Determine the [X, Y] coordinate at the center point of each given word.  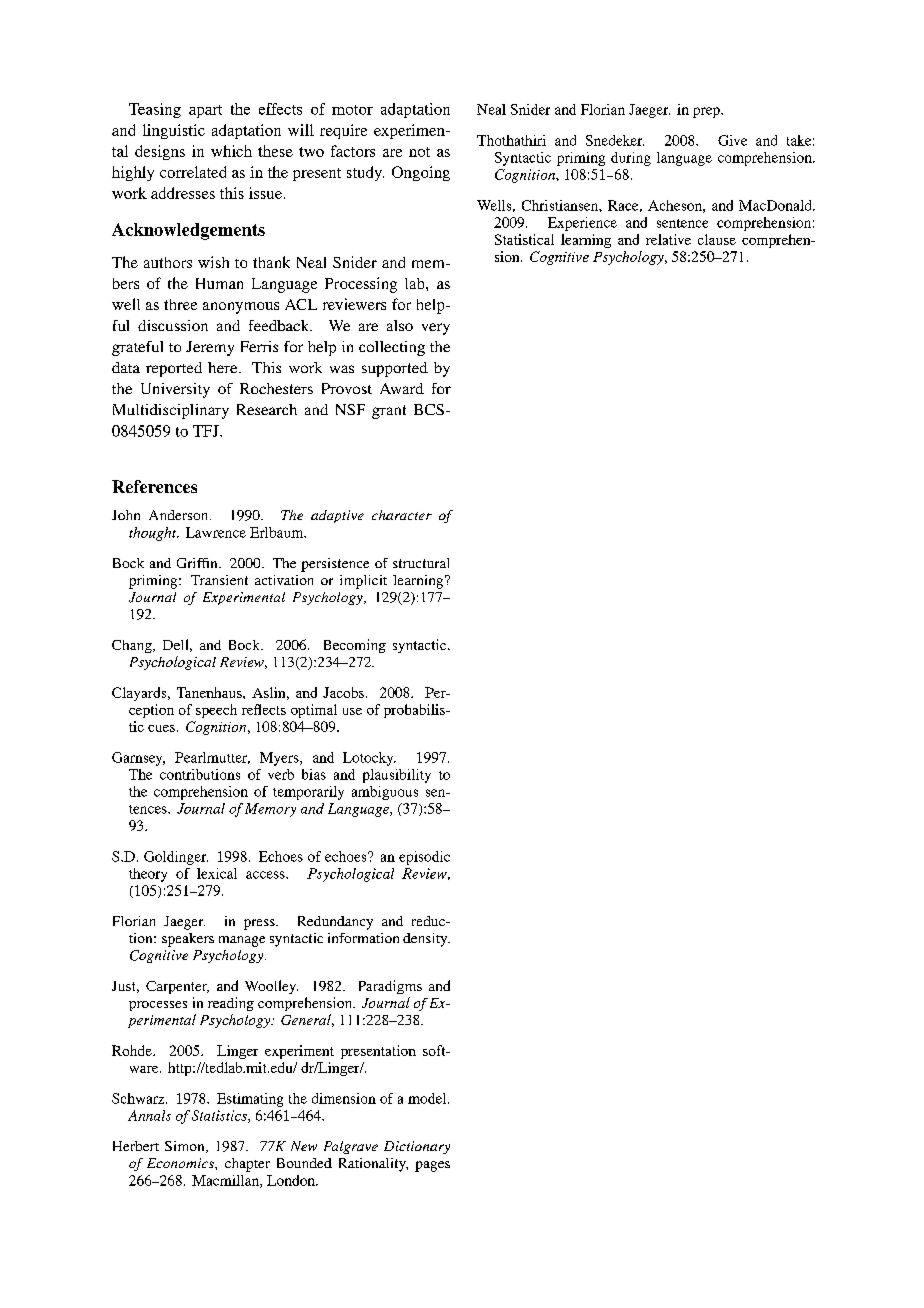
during [631, 159]
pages [432, 1166]
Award [402, 388]
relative [668, 239]
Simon [186, 1147]
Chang [133, 646]
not [419, 152]
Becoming [355, 646]
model [428, 1098]
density [426, 940]
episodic [424, 858]
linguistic [174, 131]
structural [421, 563]
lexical [217, 873]
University [175, 390]
